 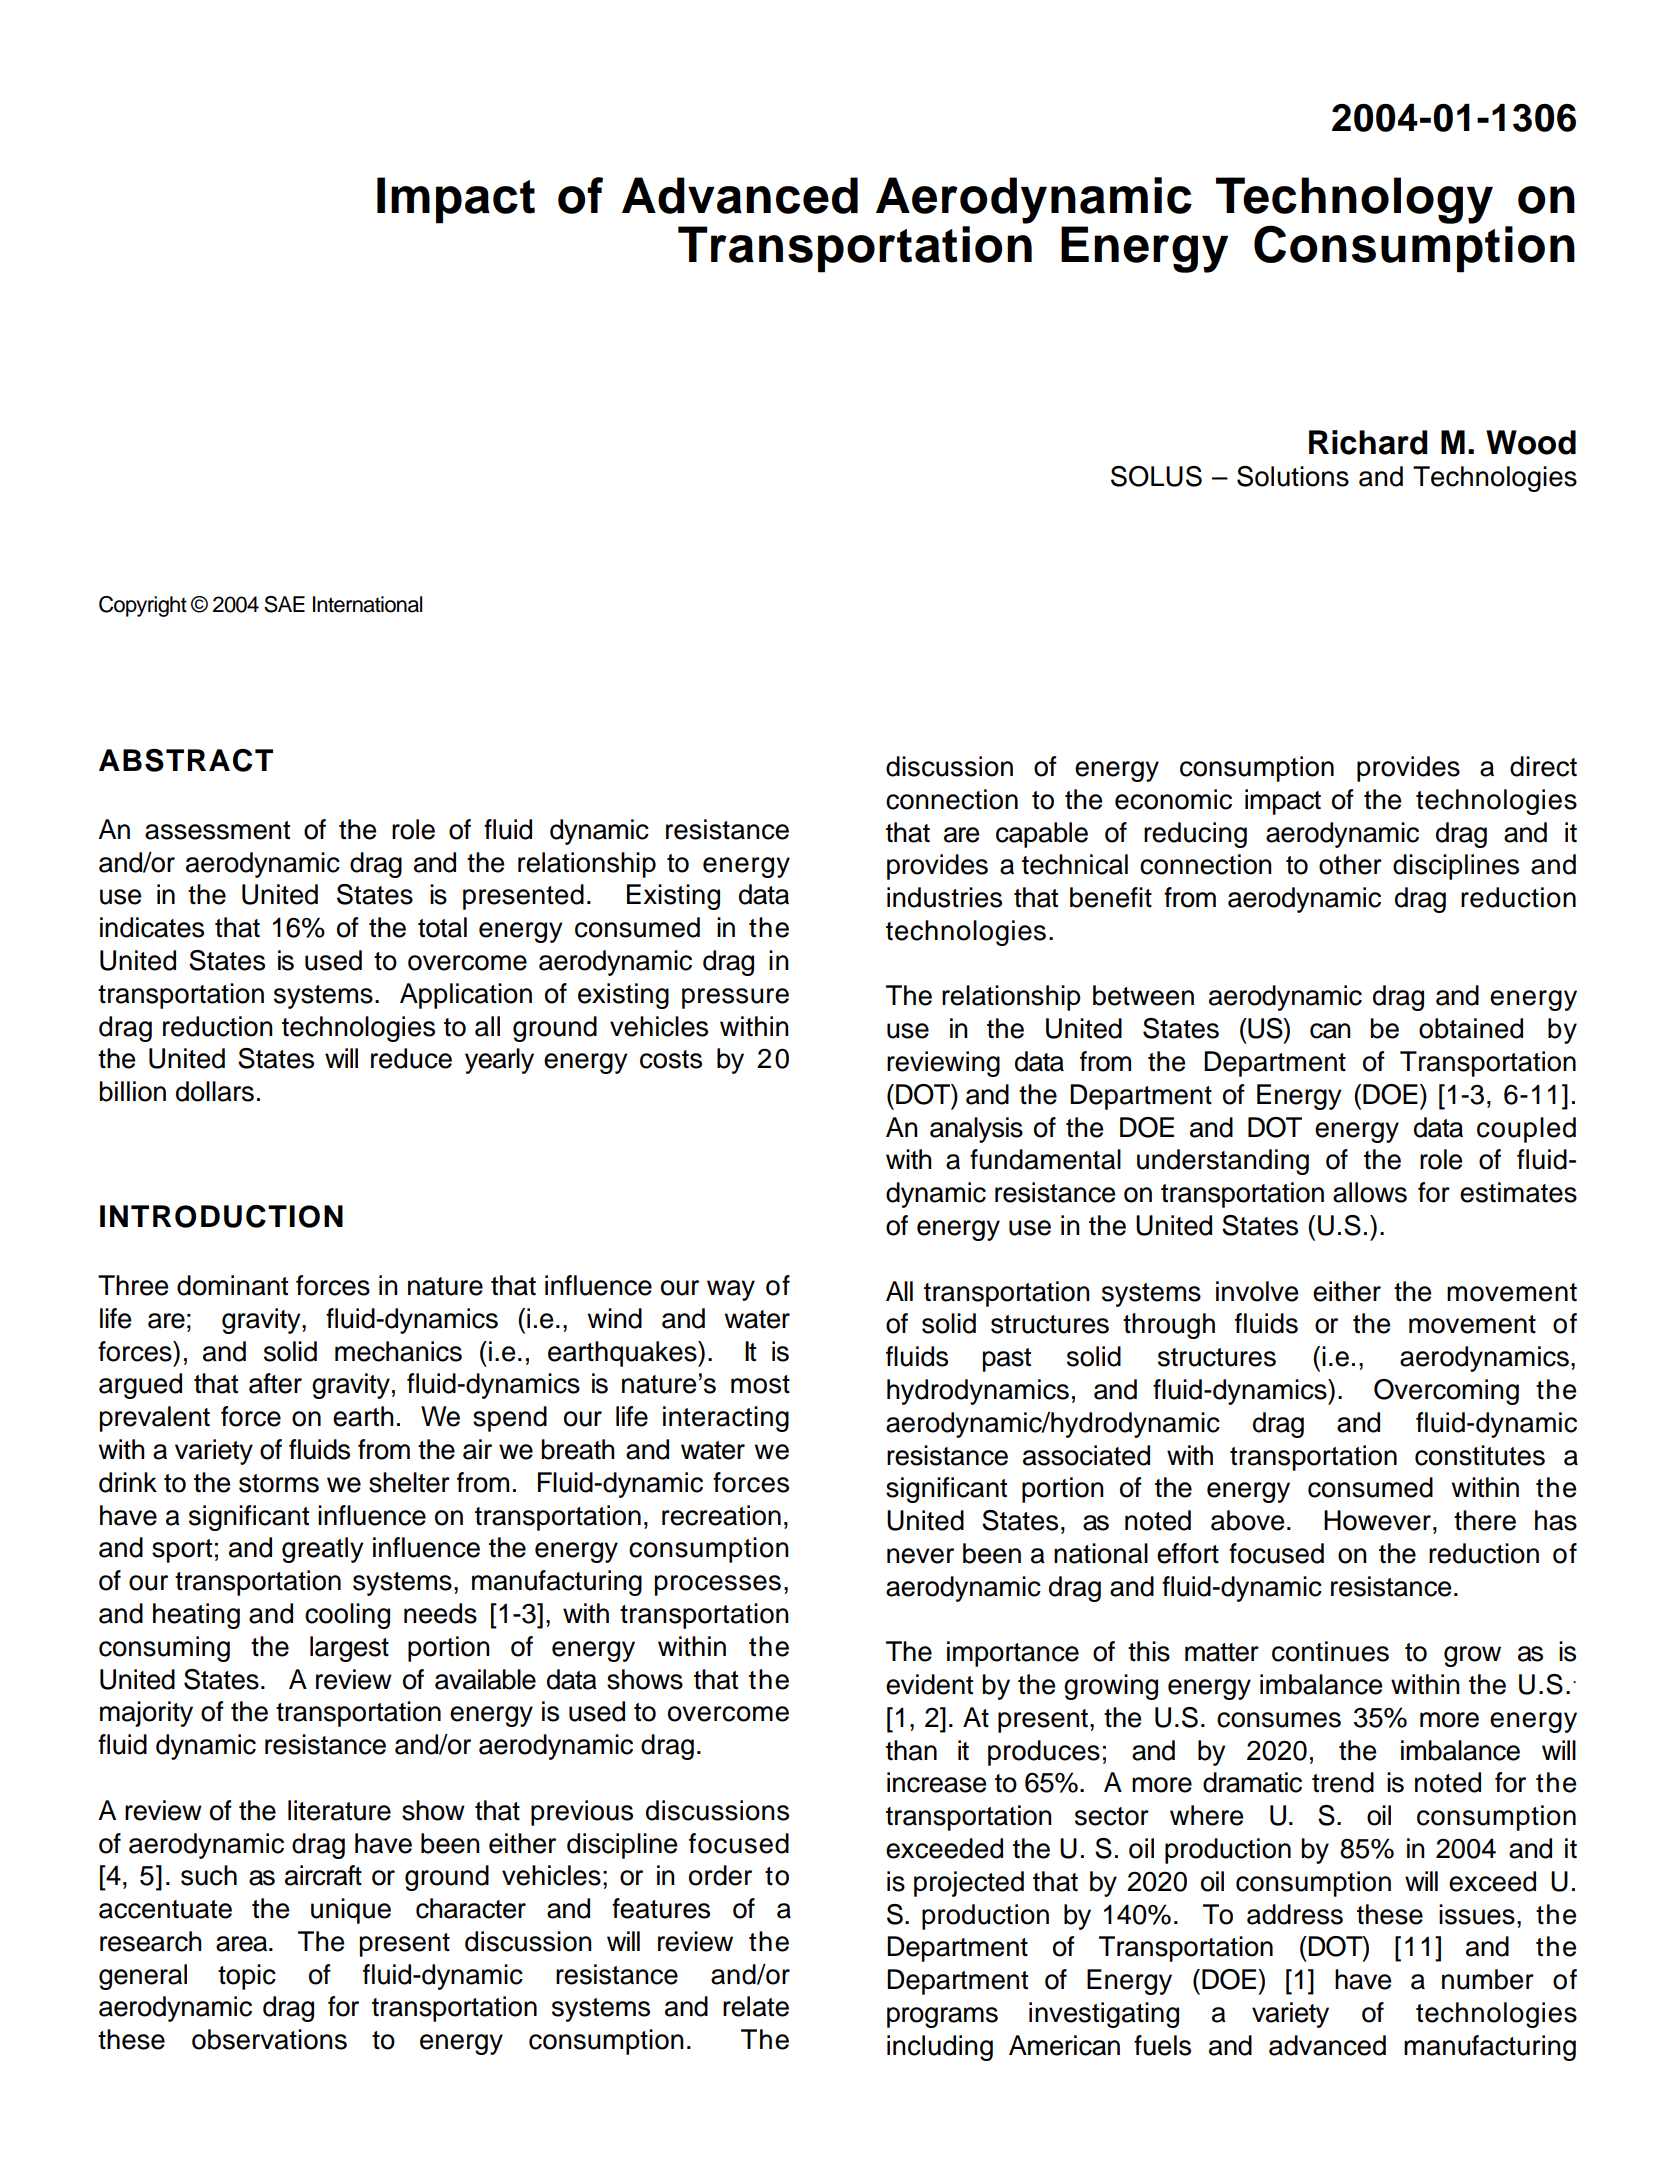 I want to click on analysis, so click(x=976, y=1130).
